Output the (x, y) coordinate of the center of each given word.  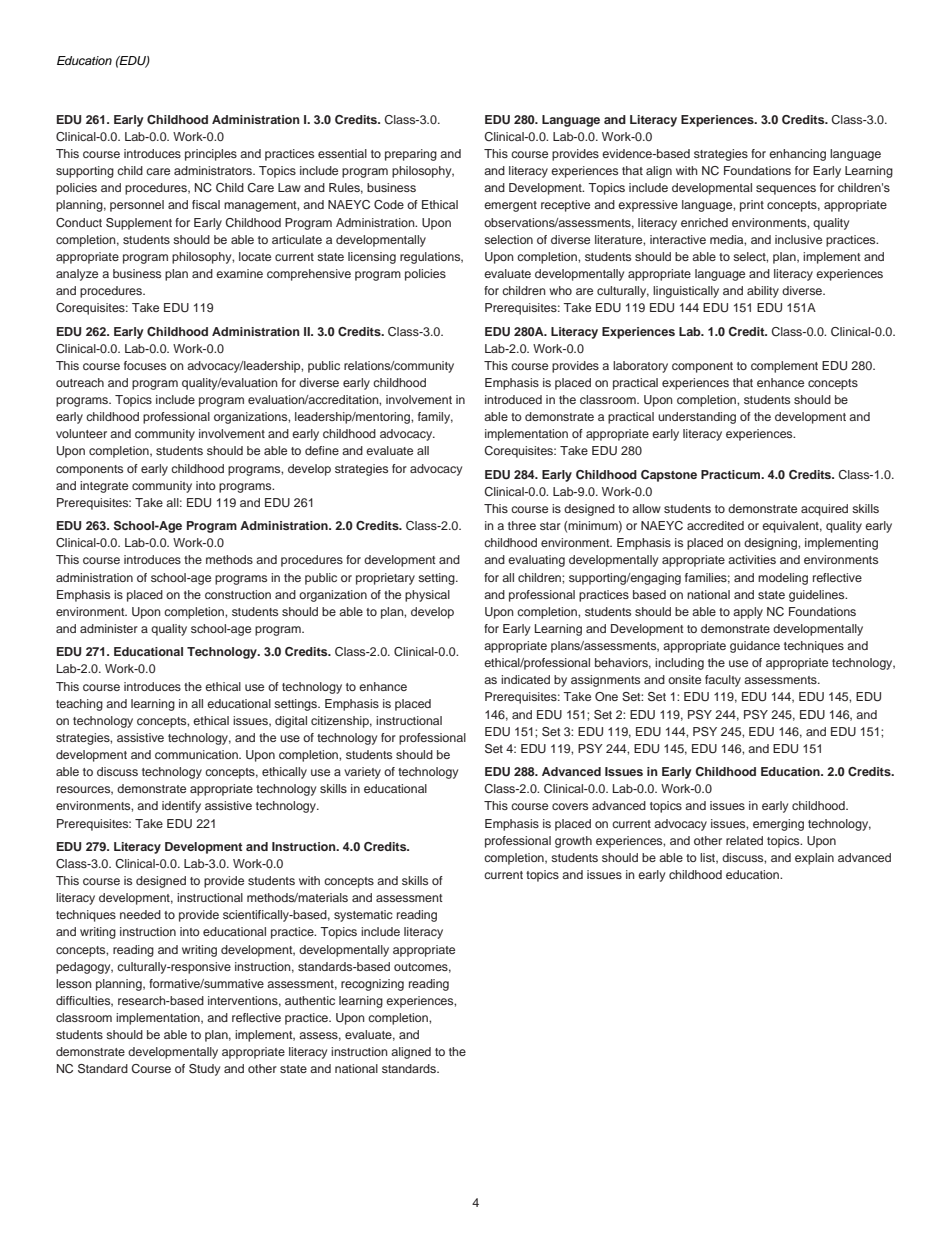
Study (204, 1070)
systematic (363, 916)
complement (784, 367)
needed (140, 914)
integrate (104, 487)
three (522, 525)
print (752, 206)
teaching (79, 705)
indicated (525, 679)
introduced (513, 399)
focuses (145, 365)
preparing (411, 155)
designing (771, 544)
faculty (723, 681)
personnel (137, 206)
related (744, 840)
